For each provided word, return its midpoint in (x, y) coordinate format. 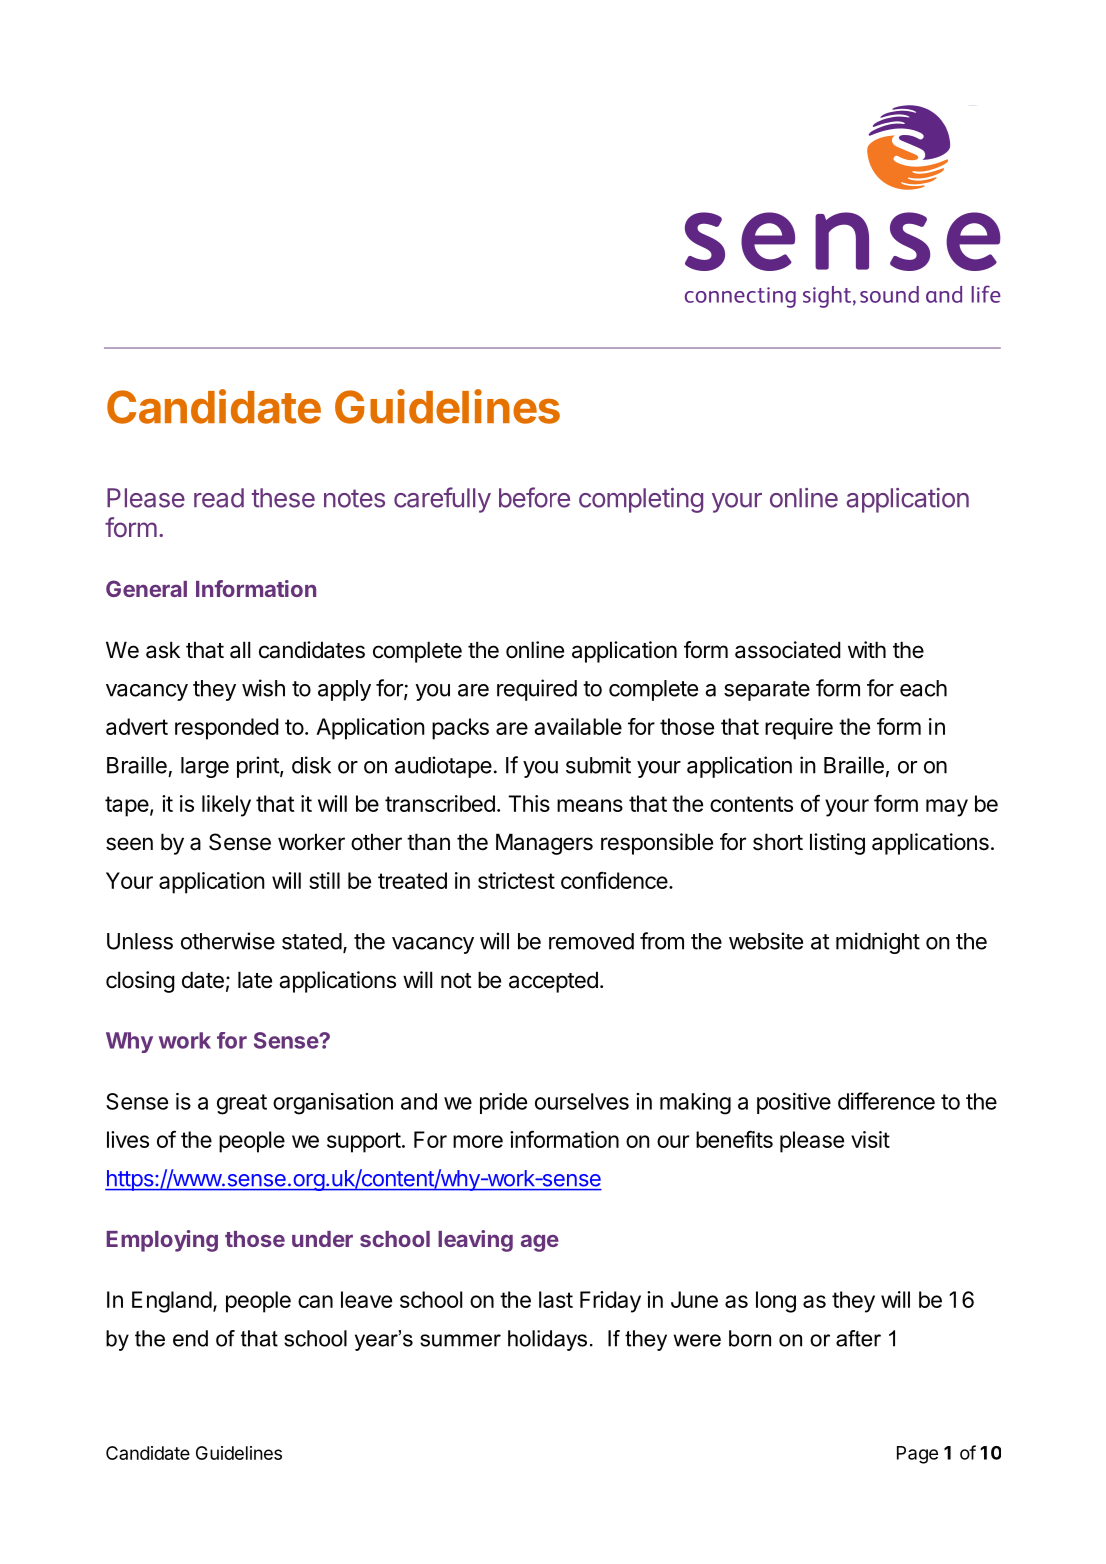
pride (503, 1103)
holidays (547, 1340)
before (534, 497)
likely (226, 806)
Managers (544, 844)
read (219, 498)
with (867, 649)
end (190, 1338)
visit (870, 1139)
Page (917, 1455)
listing (837, 844)
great (242, 1104)
